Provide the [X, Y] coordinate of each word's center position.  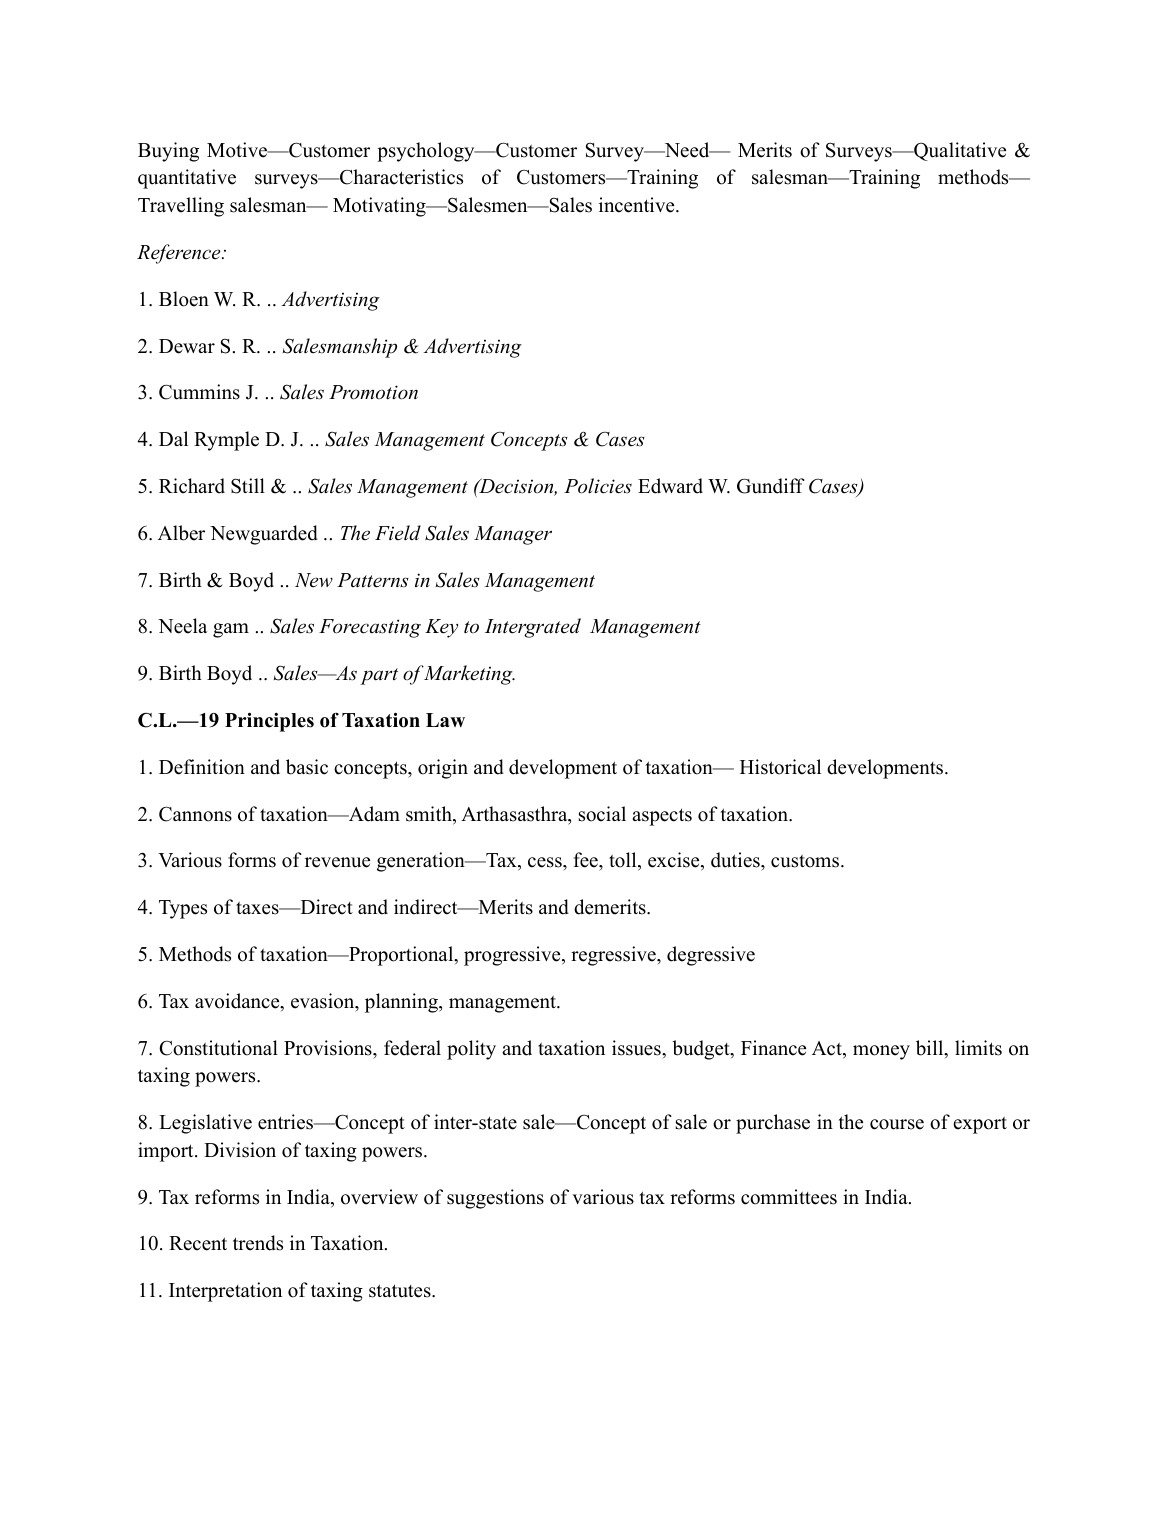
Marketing [469, 675]
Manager [513, 535]
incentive [638, 205]
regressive [614, 956]
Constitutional [218, 1048]
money [881, 1052]
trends [258, 1243]
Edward [670, 486]
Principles [269, 722]
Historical [780, 767]
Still [248, 486]
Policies [598, 486]
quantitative [187, 179]
